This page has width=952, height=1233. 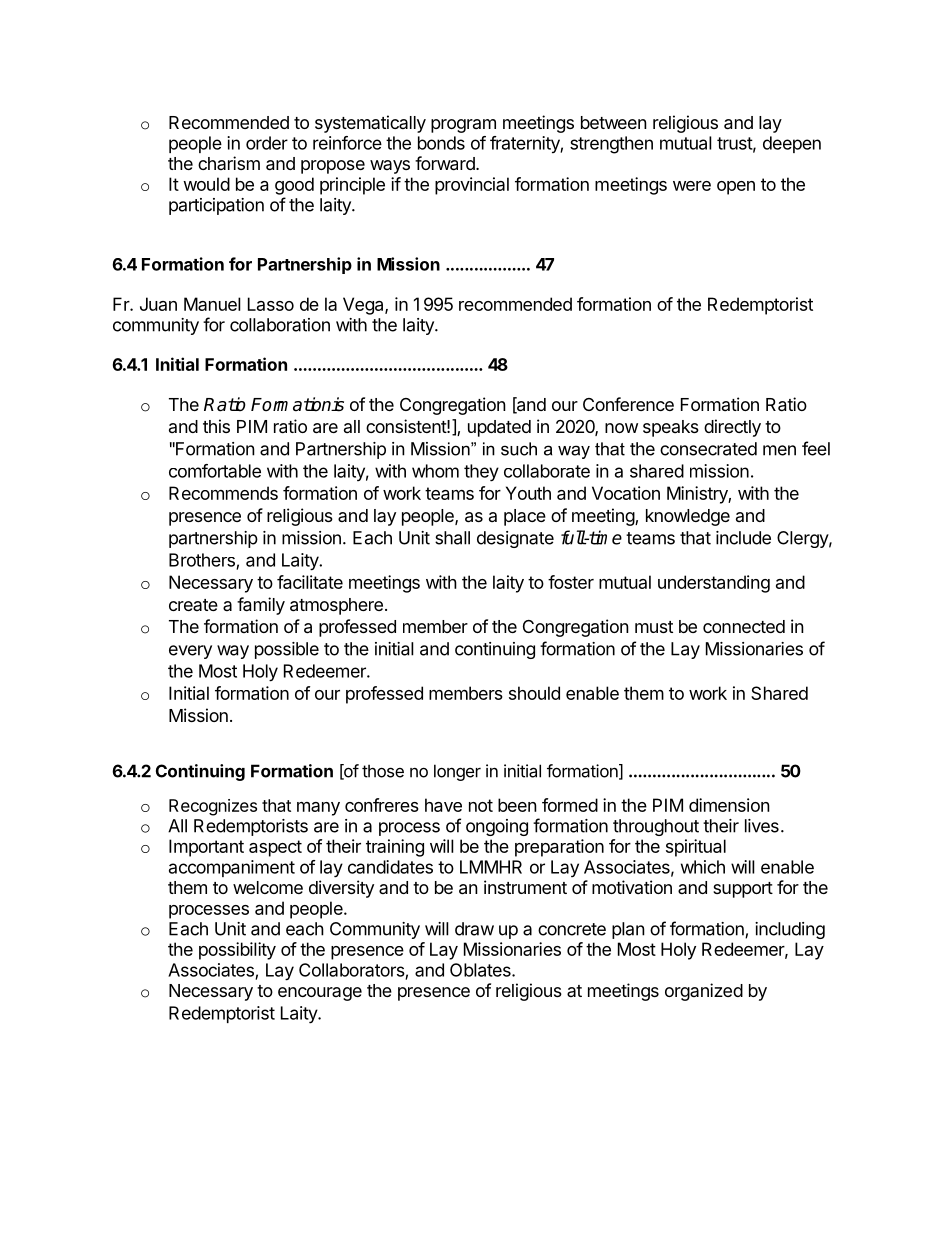 I want to click on should, so click(x=534, y=693).
